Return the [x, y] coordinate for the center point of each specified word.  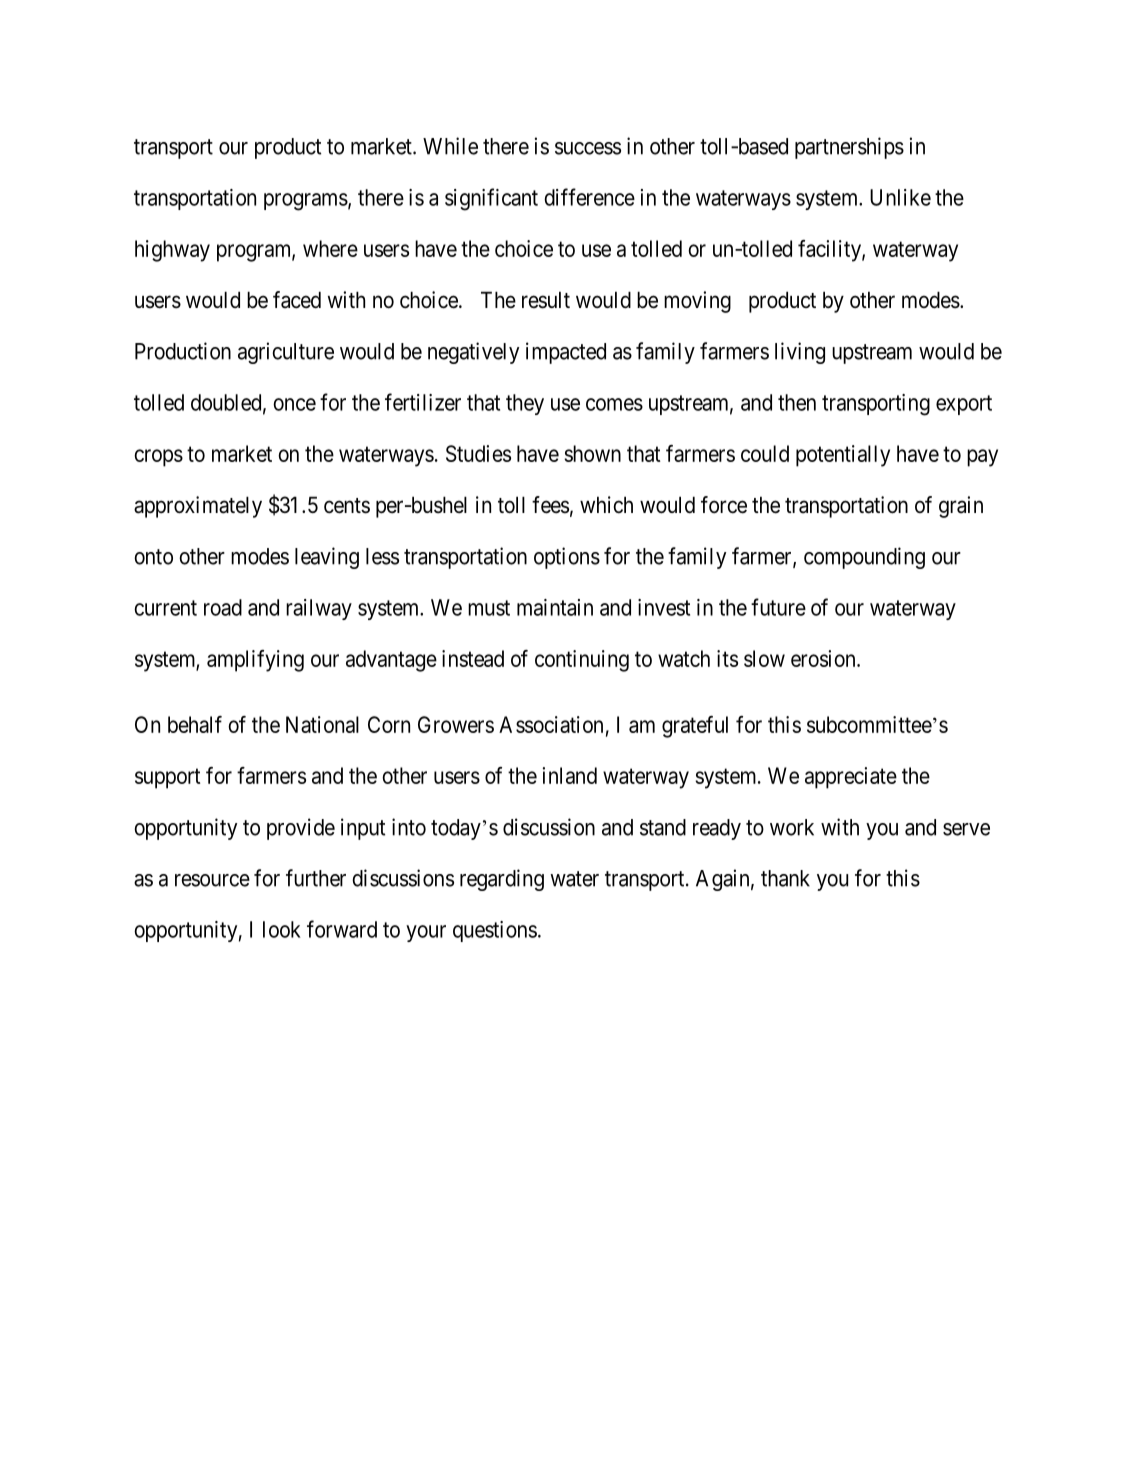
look [282, 929]
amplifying [255, 661]
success [588, 148]
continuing [582, 661]
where [330, 248]
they [525, 404]
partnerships [849, 148]
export [964, 405]
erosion [824, 658]
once [294, 404]
